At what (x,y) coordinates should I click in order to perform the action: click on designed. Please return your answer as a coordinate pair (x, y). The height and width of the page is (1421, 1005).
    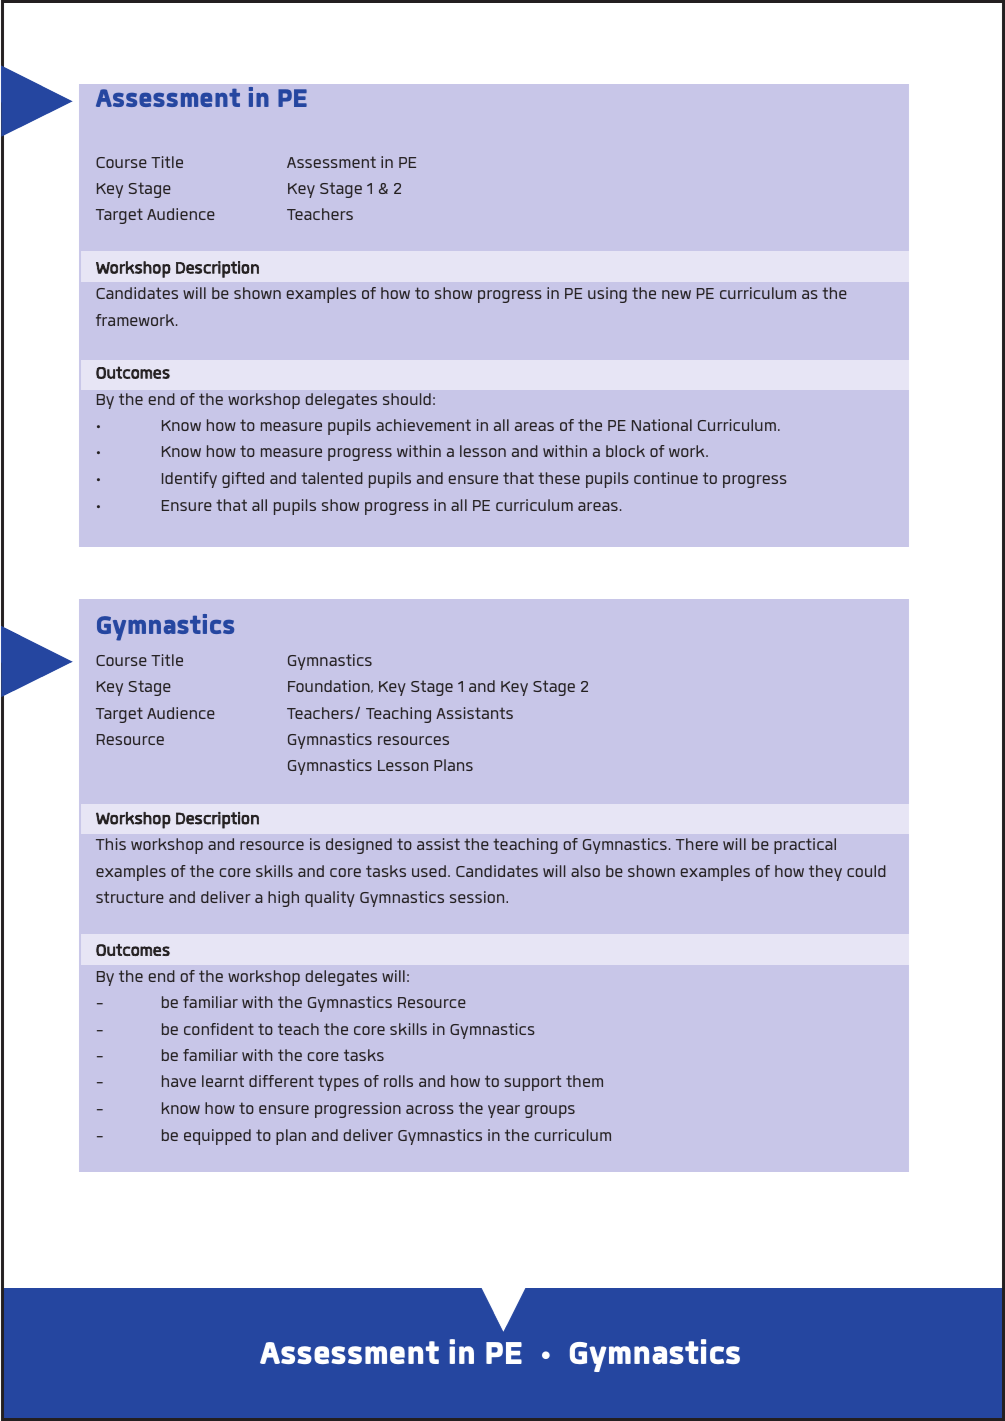
    Looking at the image, I should click on (359, 846).
